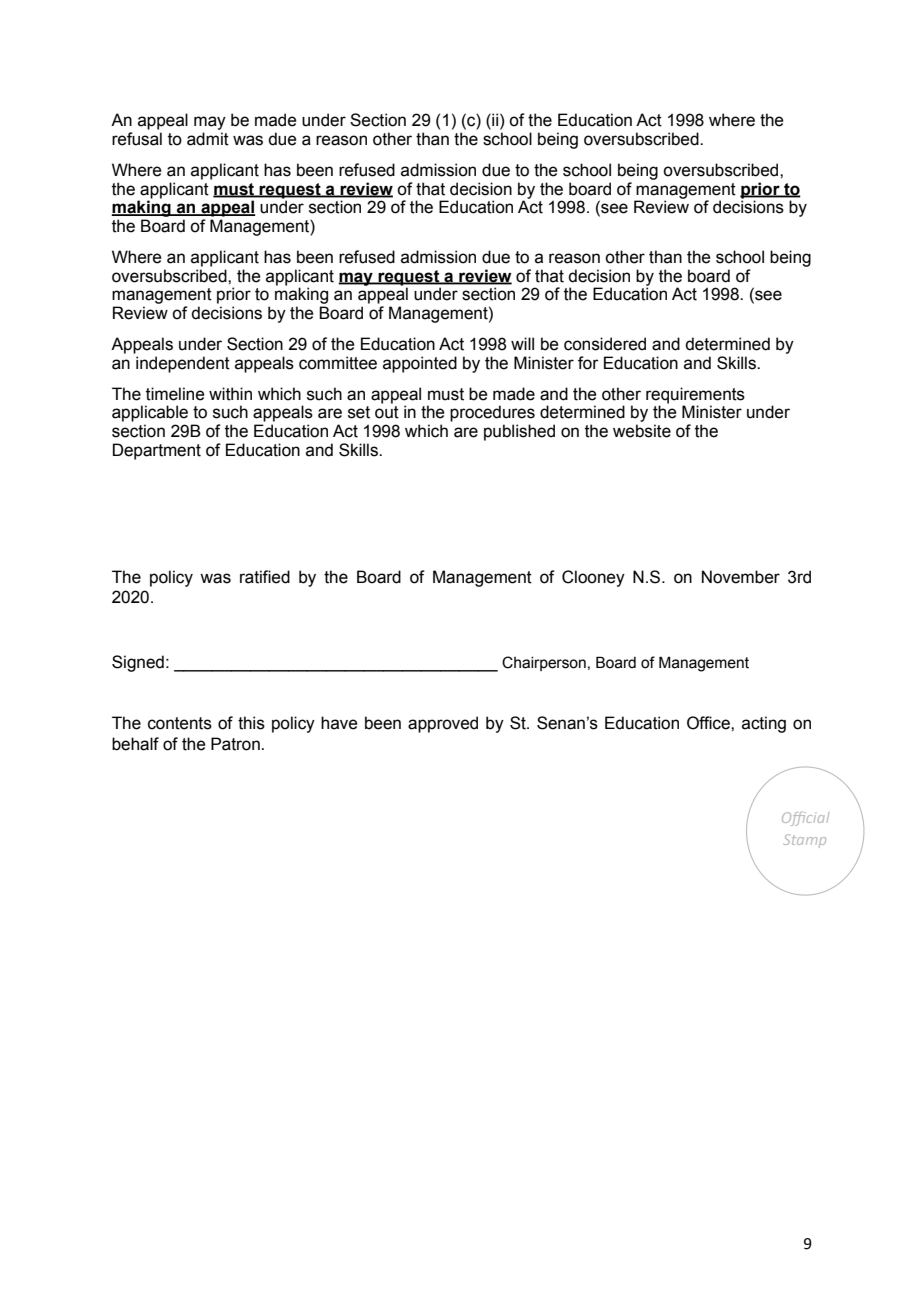 The image size is (924, 1308). Describe the element at coordinates (605, 344) in the screenshot. I see `considered` at that location.
